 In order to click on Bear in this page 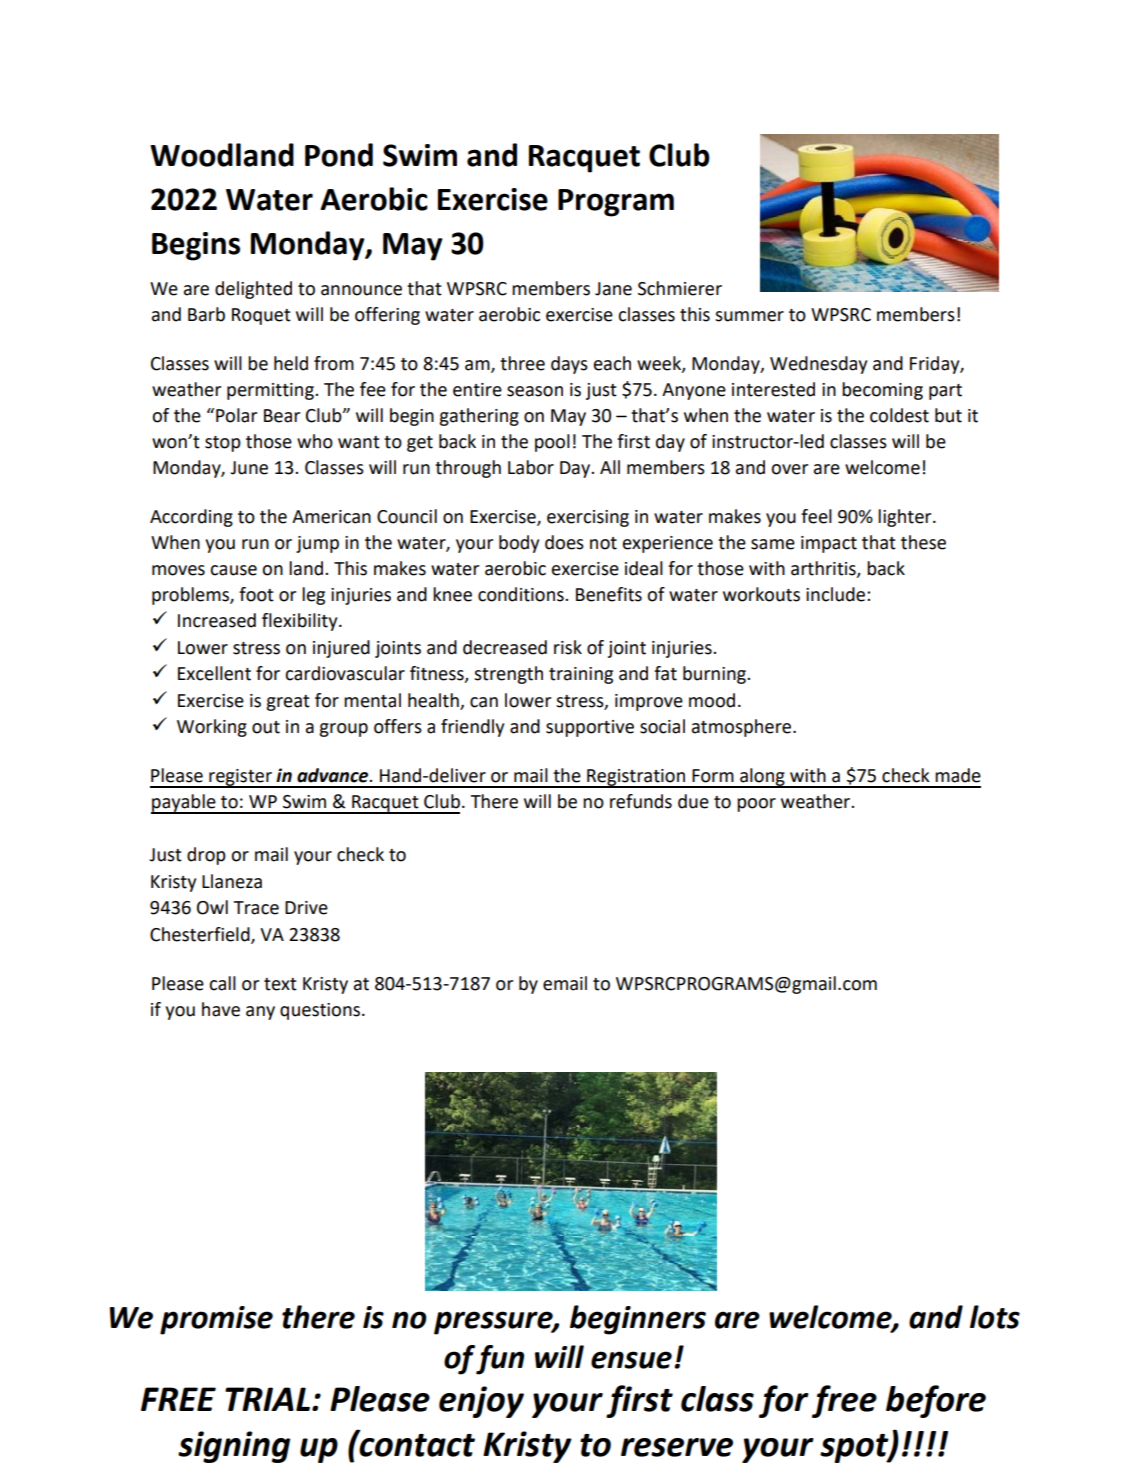, I will do `click(282, 416)`.
